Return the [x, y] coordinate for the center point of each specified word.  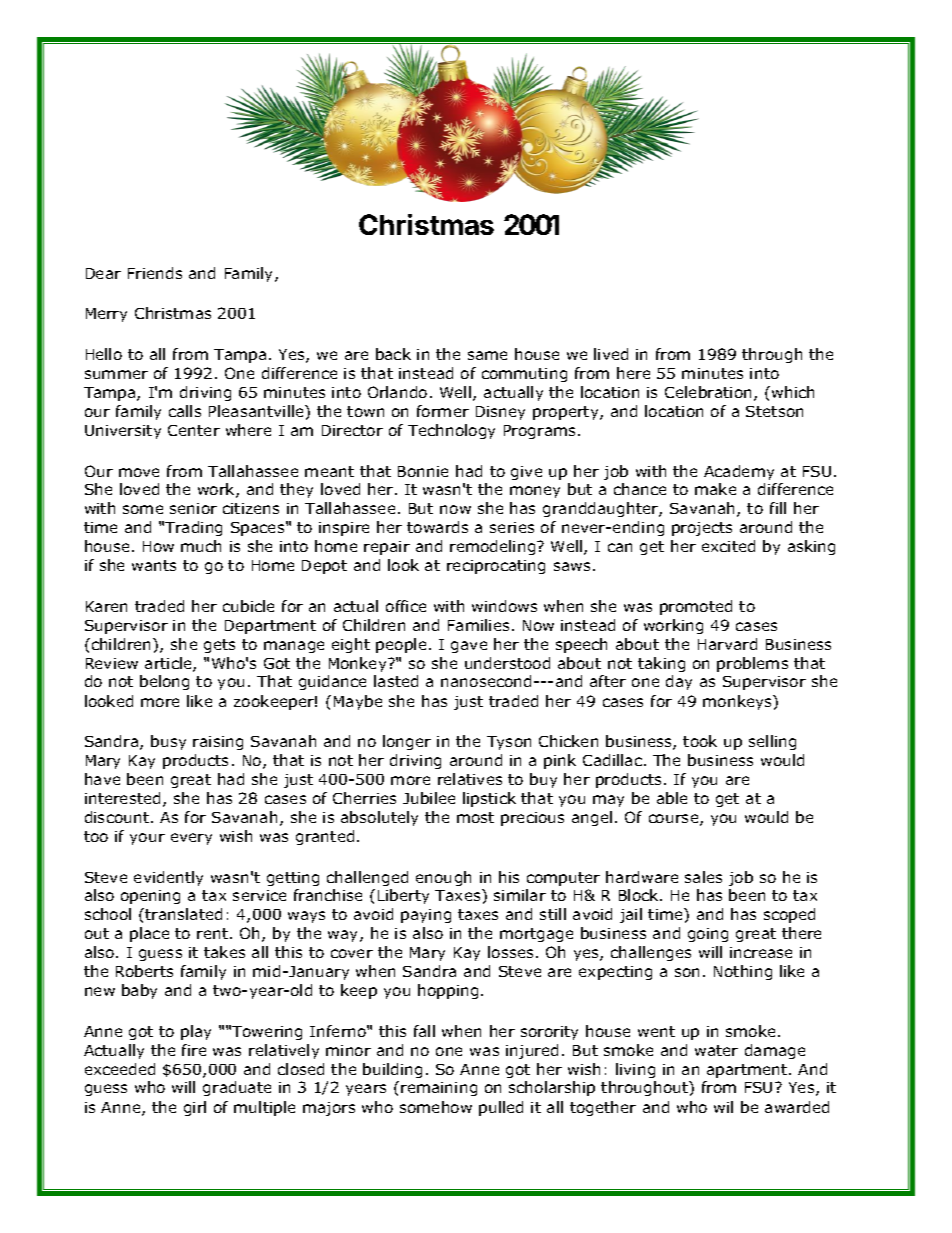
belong [164, 682]
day [679, 682]
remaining [439, 1089]
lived [611, 354]
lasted [396, 681]
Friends [155, 273]
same [487, 355]
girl [195, 1108]
